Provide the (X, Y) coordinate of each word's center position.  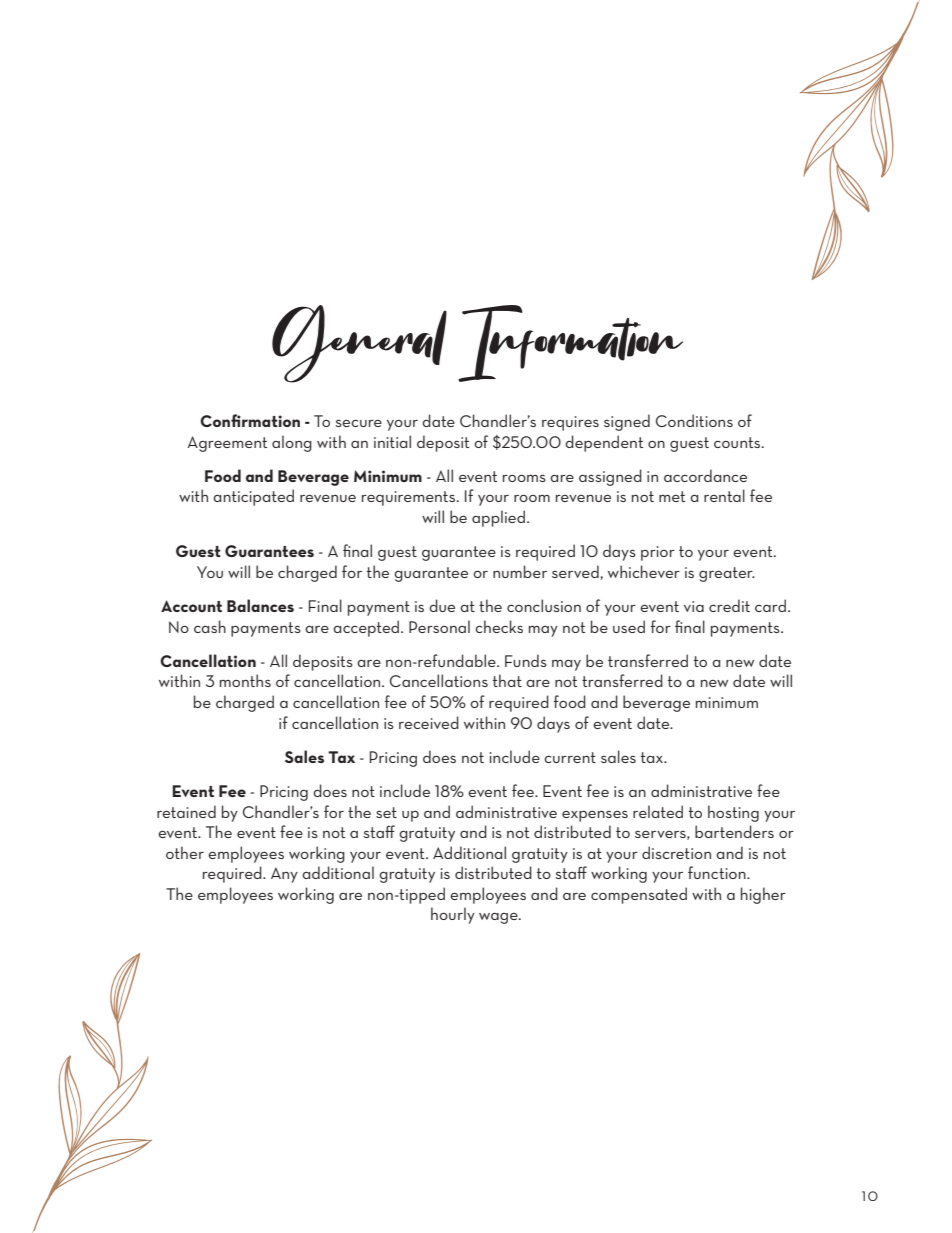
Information (570, 343)
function (718, 872)
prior (658, 553)
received (429, 722)
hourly (453, 915)
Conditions (694, 420)
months (245, 680)
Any (284, 875)
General (359, 344)
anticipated (253, 497)
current (570, 757)
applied (498, 518)
